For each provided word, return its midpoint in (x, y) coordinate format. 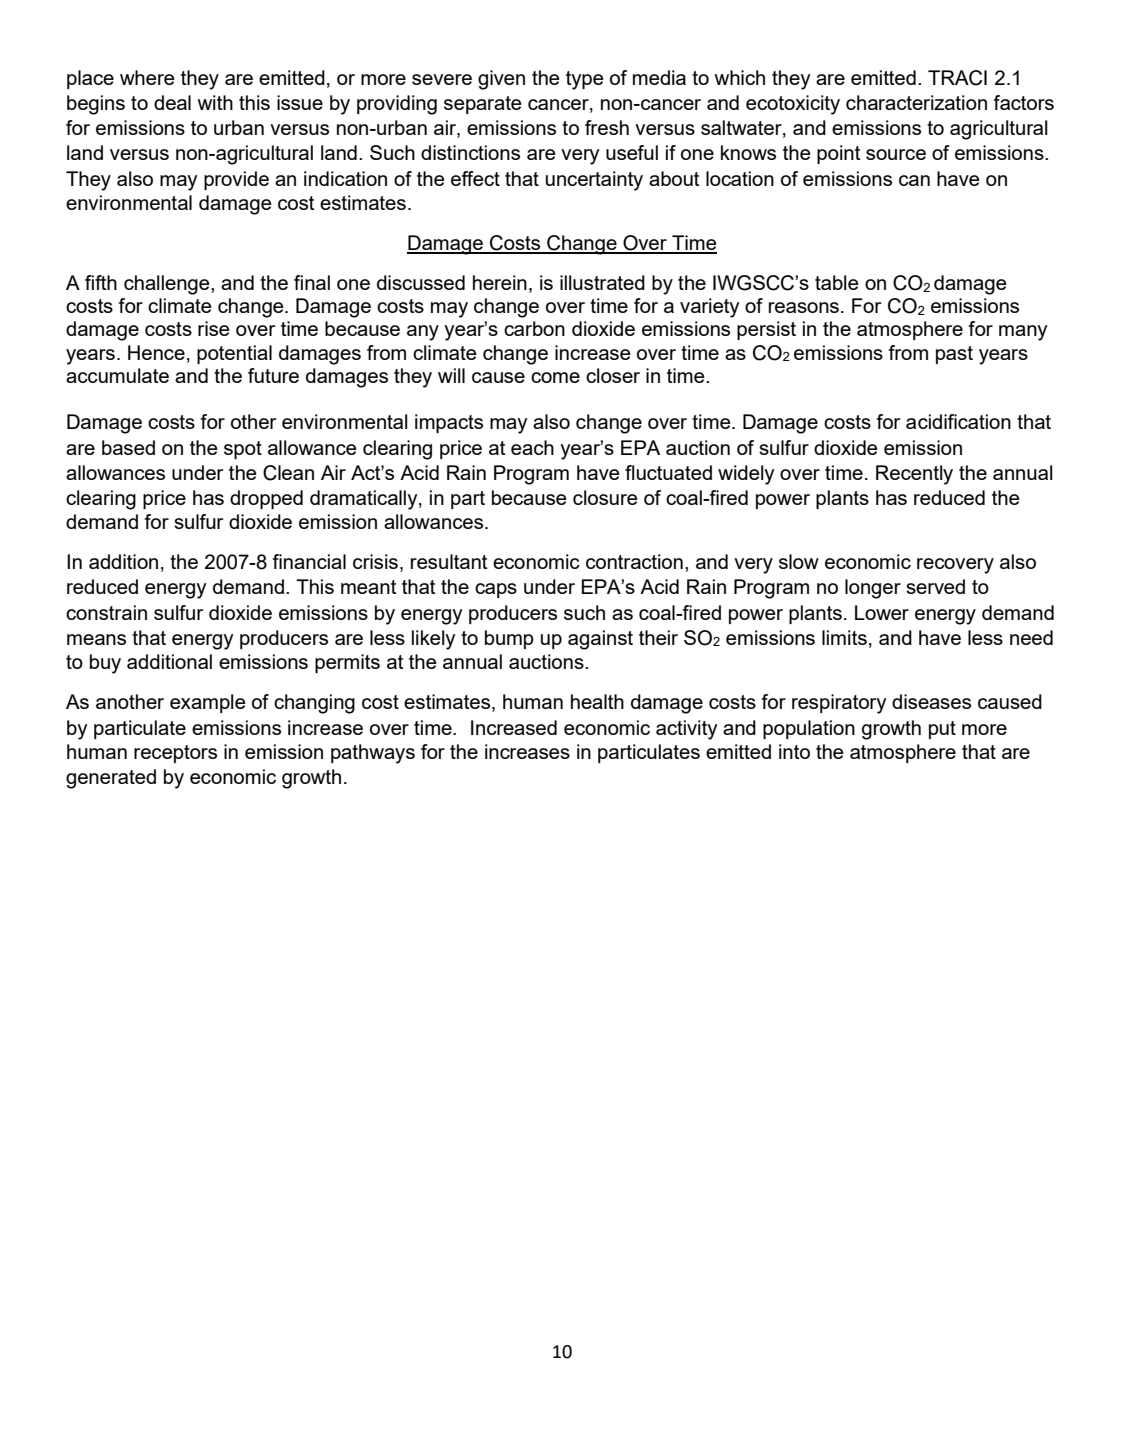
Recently (914, 475)
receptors (175, 754)
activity (687, 730)
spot (243, 450)
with (215, 102)
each (532, 447)
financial (309, 561)
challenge (168, 285)
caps (496, 590)
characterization (916, 102)
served (935, 586)
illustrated (602, 282)
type (585, 80)
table (837, 282)
